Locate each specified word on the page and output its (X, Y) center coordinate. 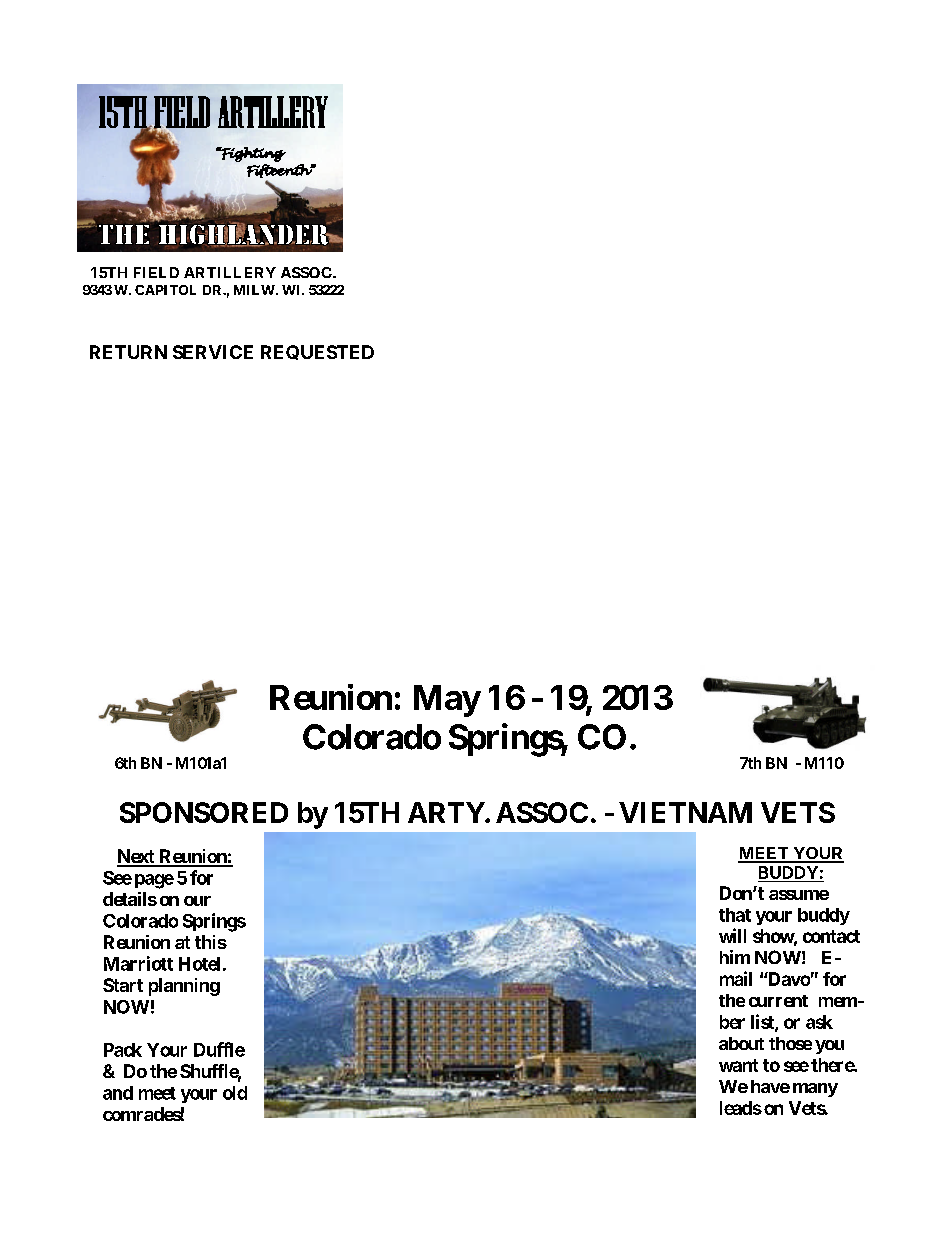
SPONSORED (204, 812)
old (235, 1093)
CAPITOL (165, 290)
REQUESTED (317, 352)
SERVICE (213, 352)
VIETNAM (685, 812)
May (447, 701)
